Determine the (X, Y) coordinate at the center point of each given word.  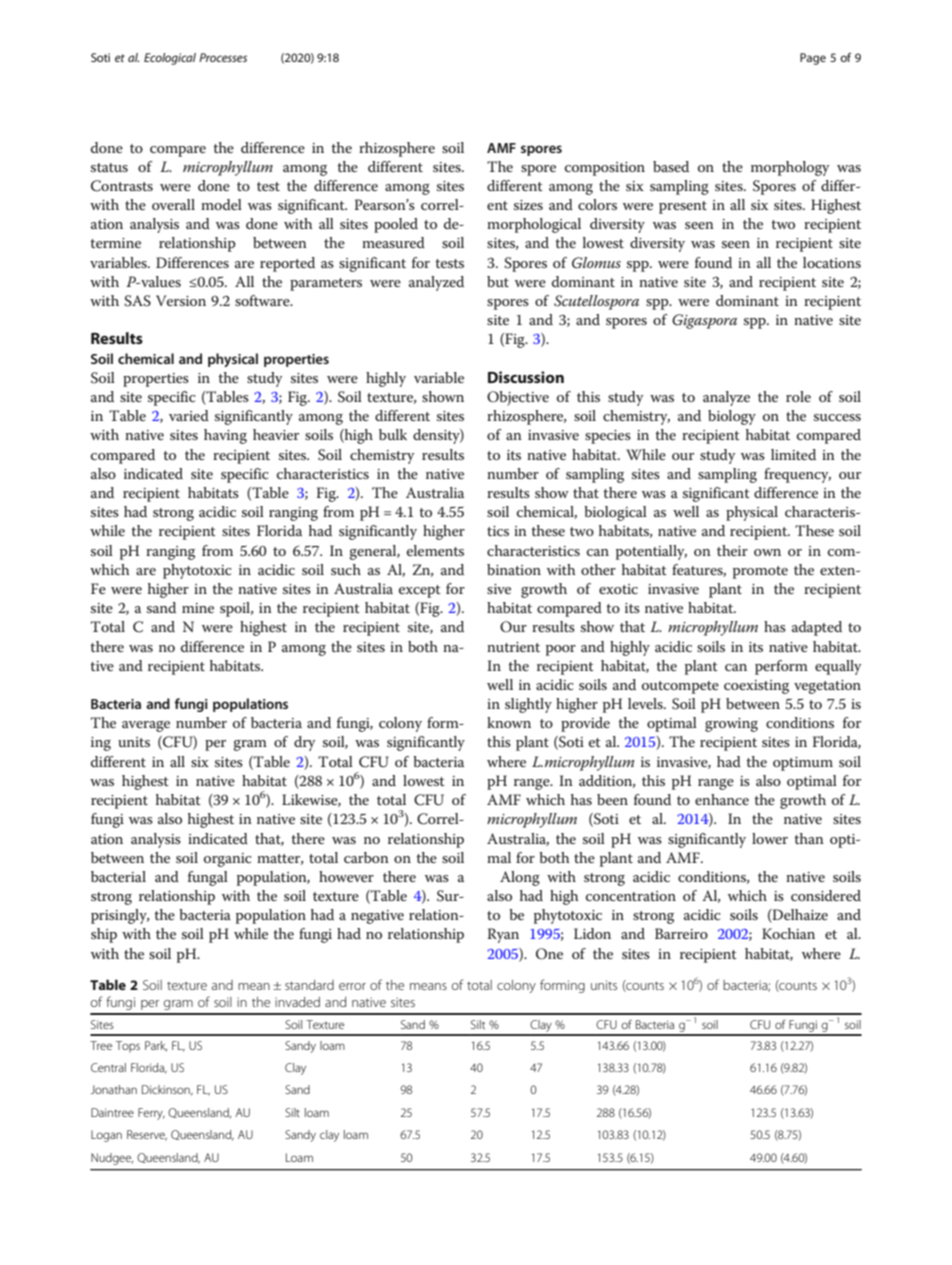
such (346, 569)
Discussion (526, 377)
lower (770, 838)
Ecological (170, 59)
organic (227, 860)
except (420, 591)
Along (520, 878)
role (798, 396)
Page (813, 59)
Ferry (151, 1114)
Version (181, 300)
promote (760, 572)
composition (605, 169)
